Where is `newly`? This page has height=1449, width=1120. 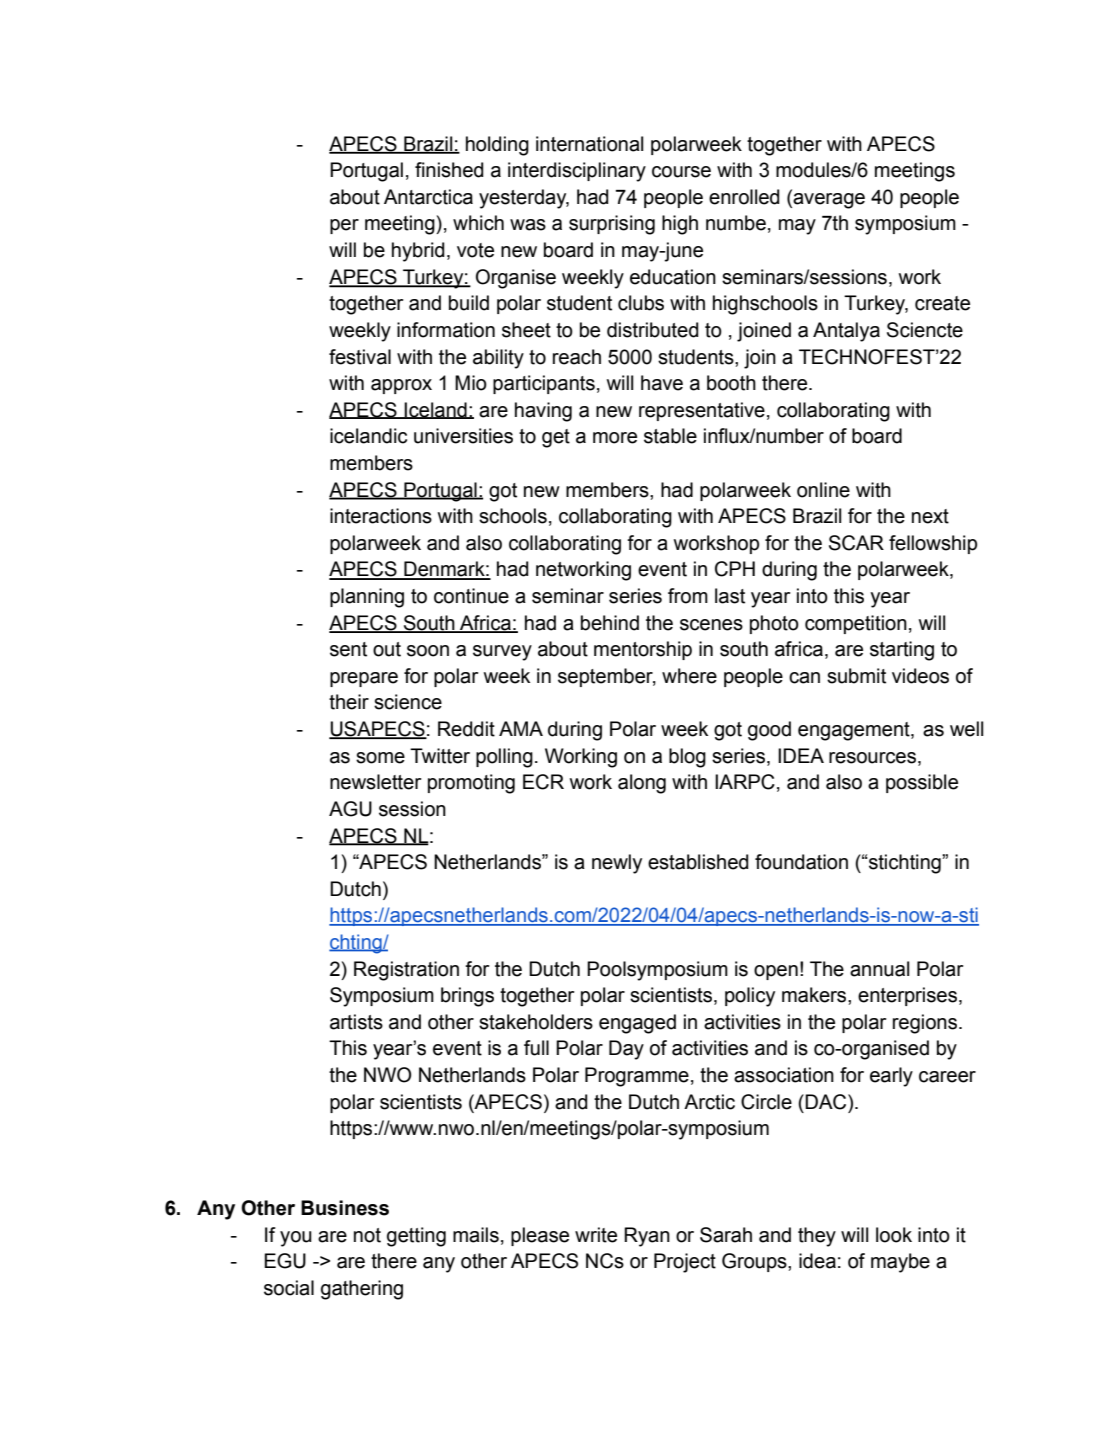 newly is located at coordinates (617, 864).
